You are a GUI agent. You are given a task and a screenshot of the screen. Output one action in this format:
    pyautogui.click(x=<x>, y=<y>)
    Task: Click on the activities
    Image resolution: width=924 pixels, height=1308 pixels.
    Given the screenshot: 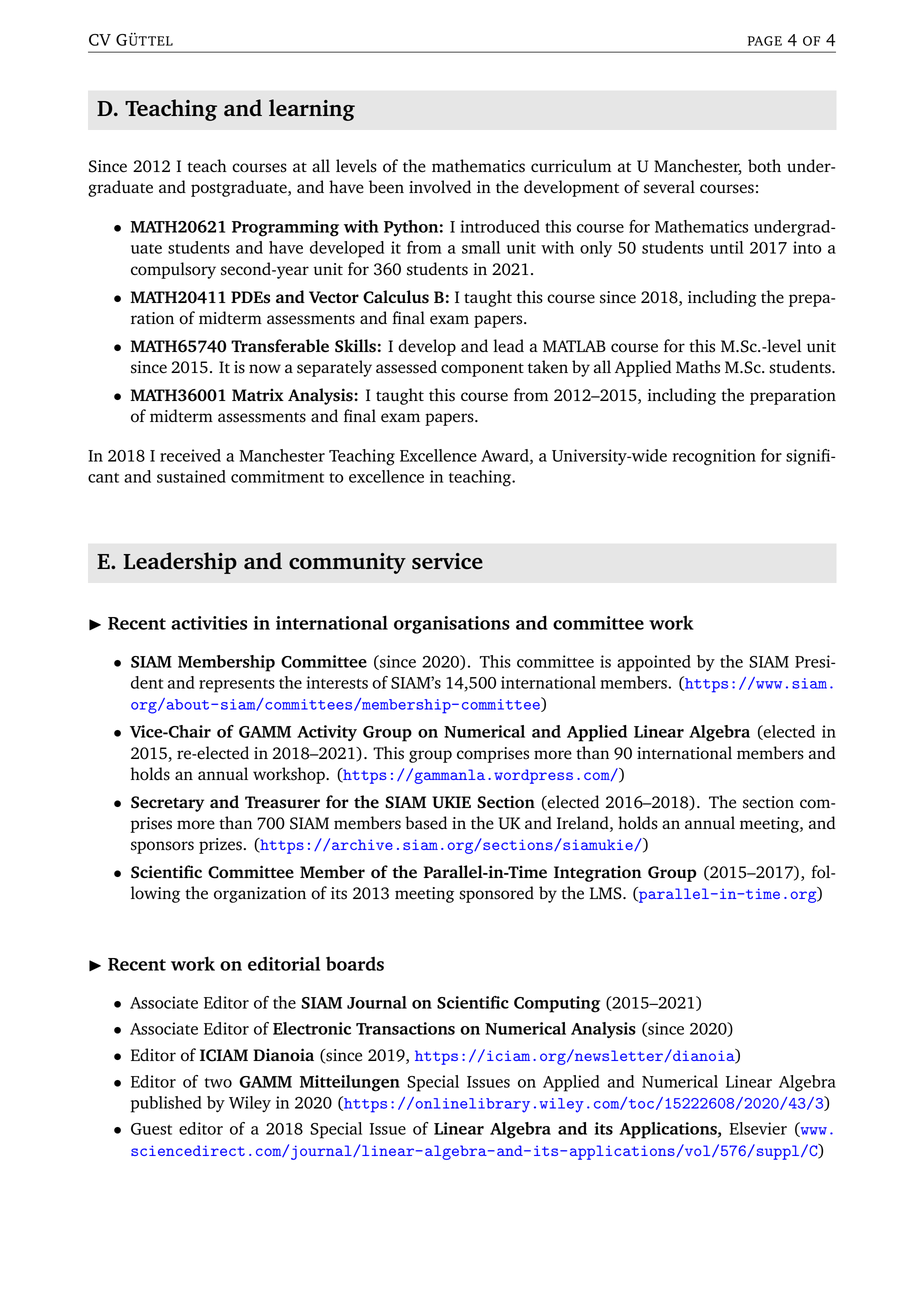 What is the action you would take?
    pyautogui.click(x=209, y=623)
